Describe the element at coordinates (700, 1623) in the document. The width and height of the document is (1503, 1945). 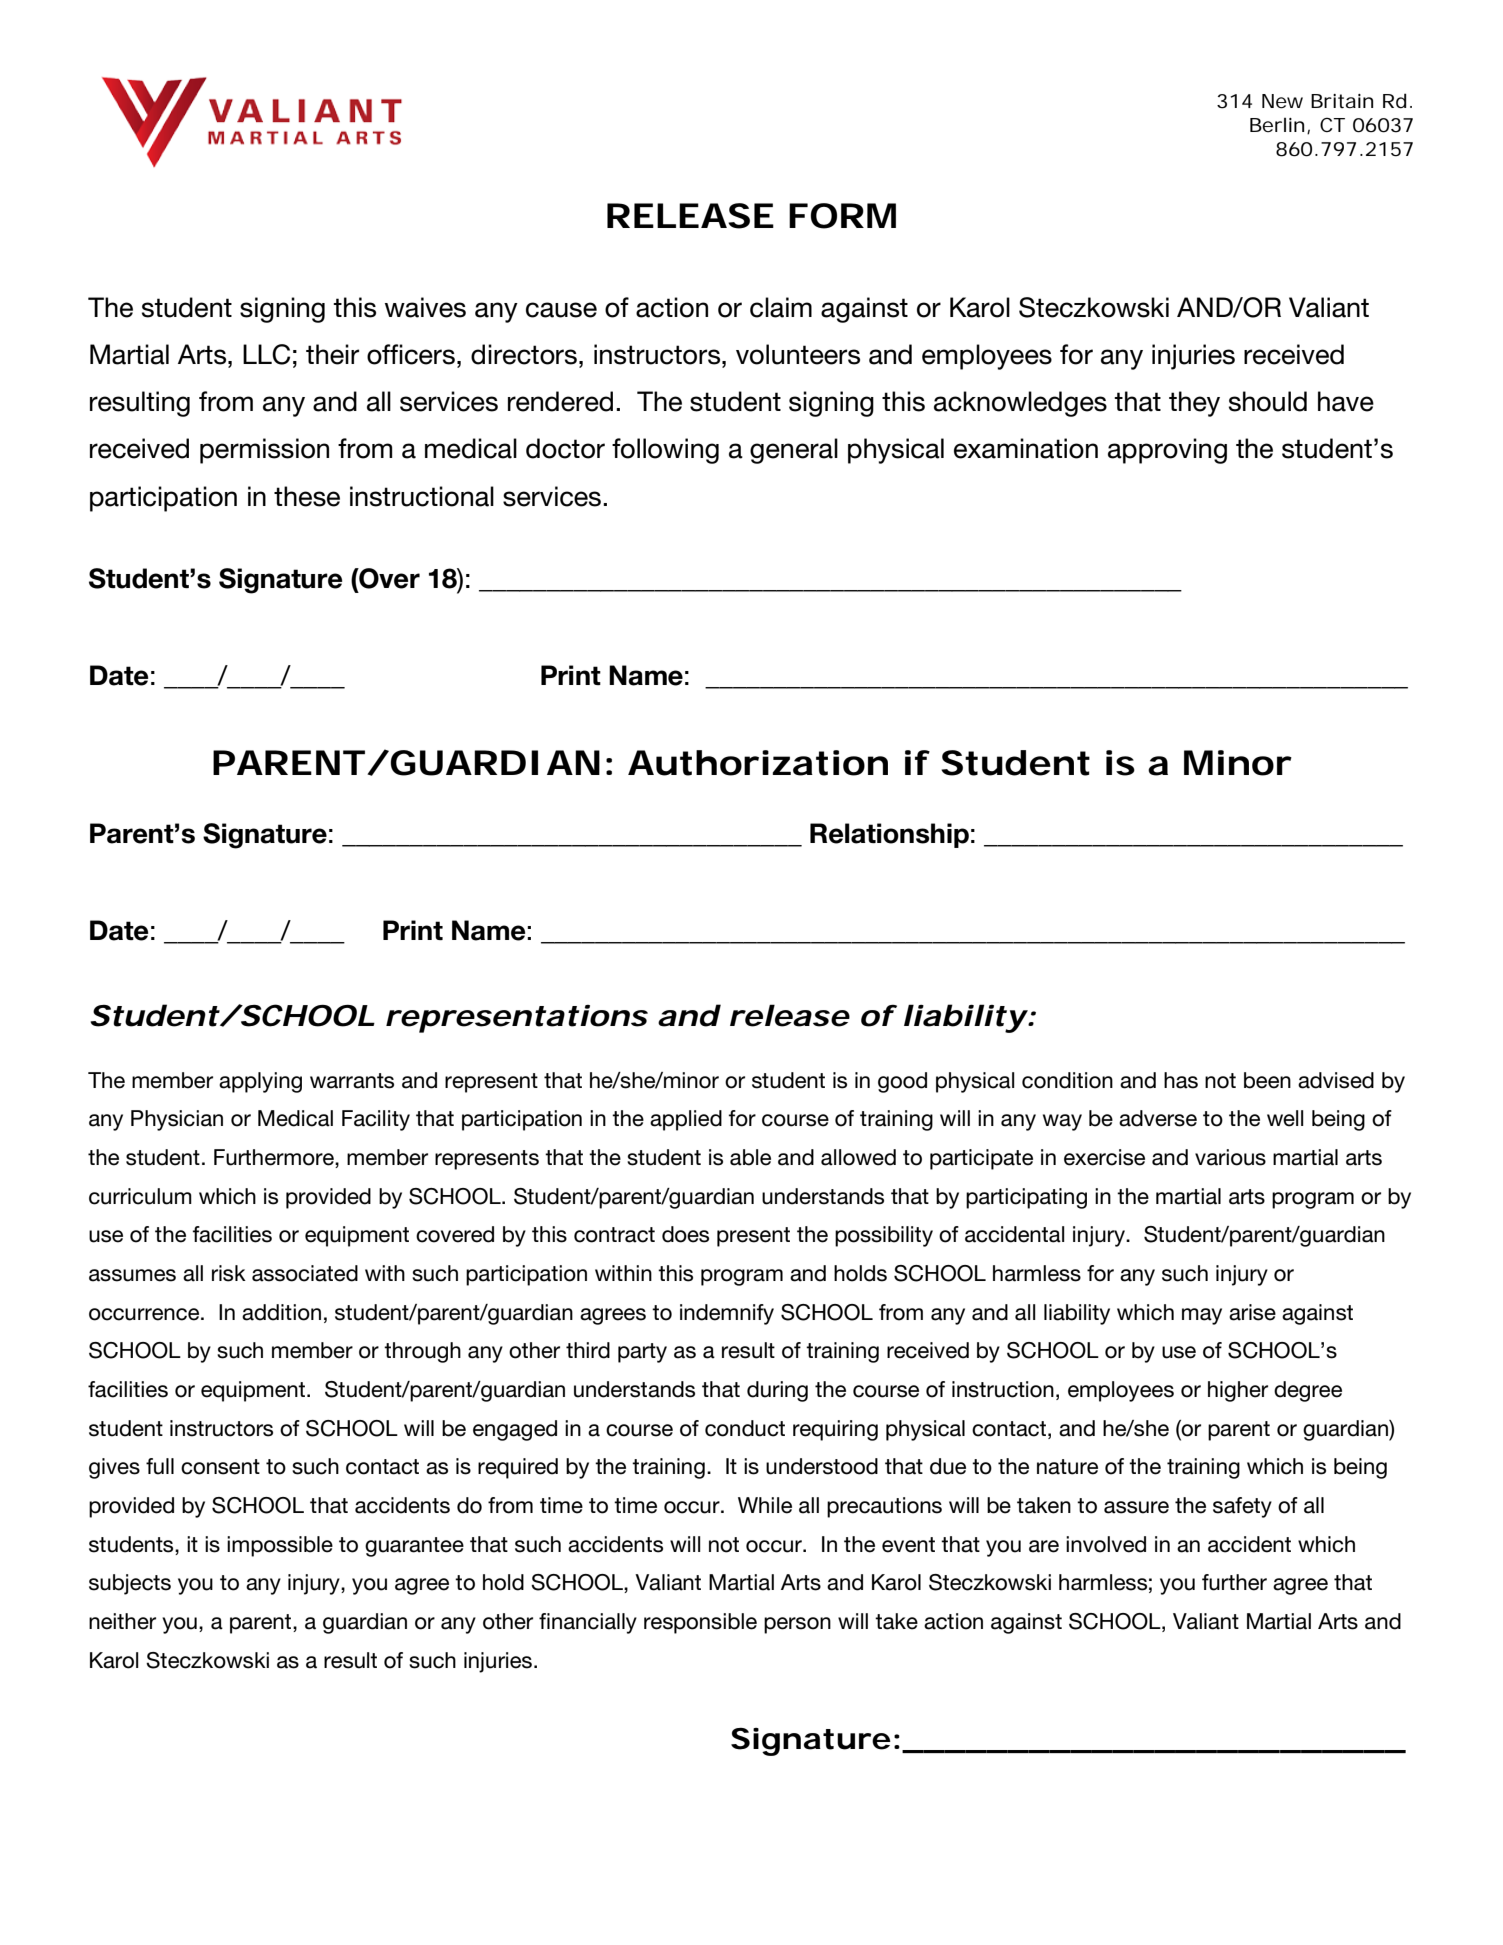
I see `responsible` at that location.
